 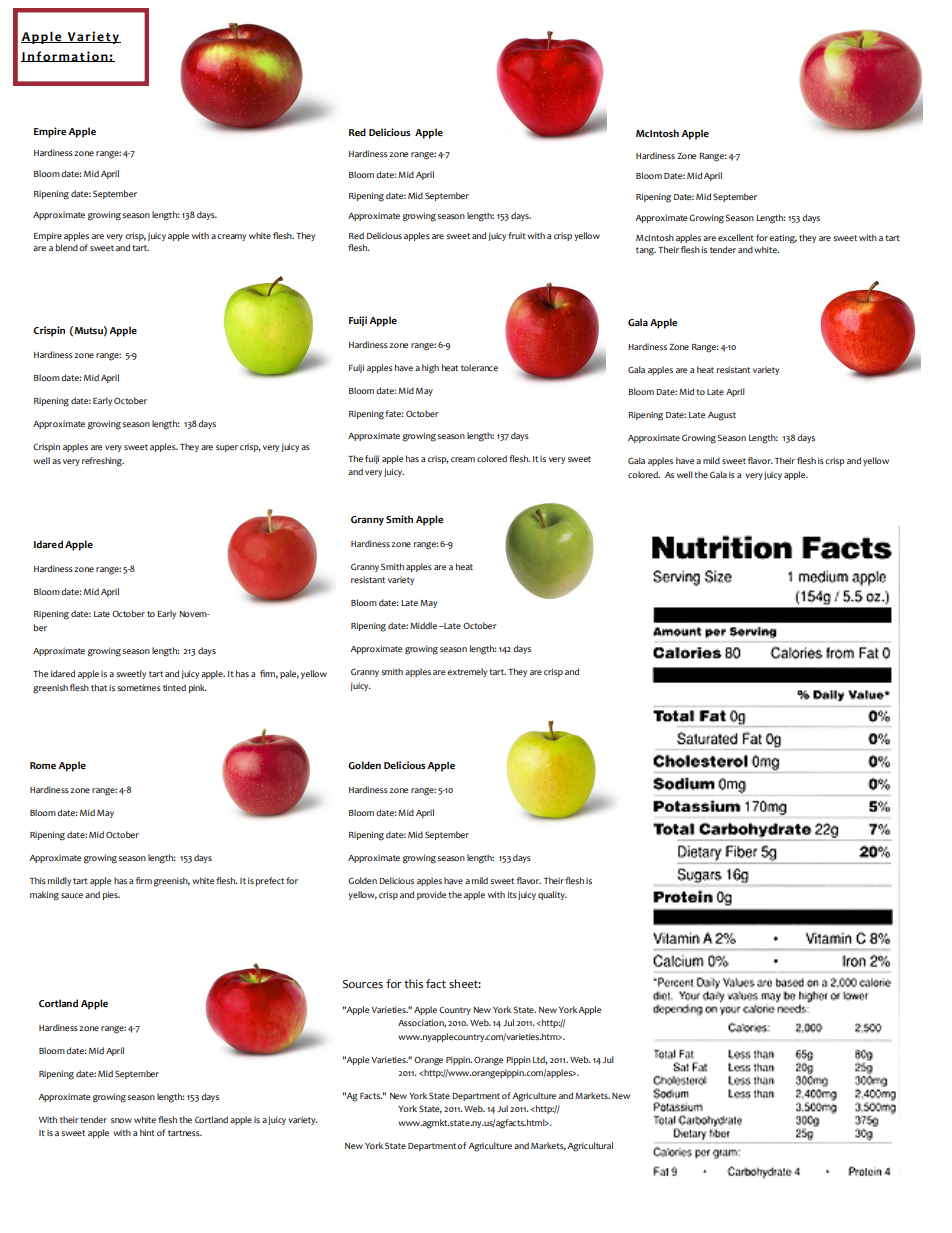 I want to click on sometimes, so click(x=139, y=687).
